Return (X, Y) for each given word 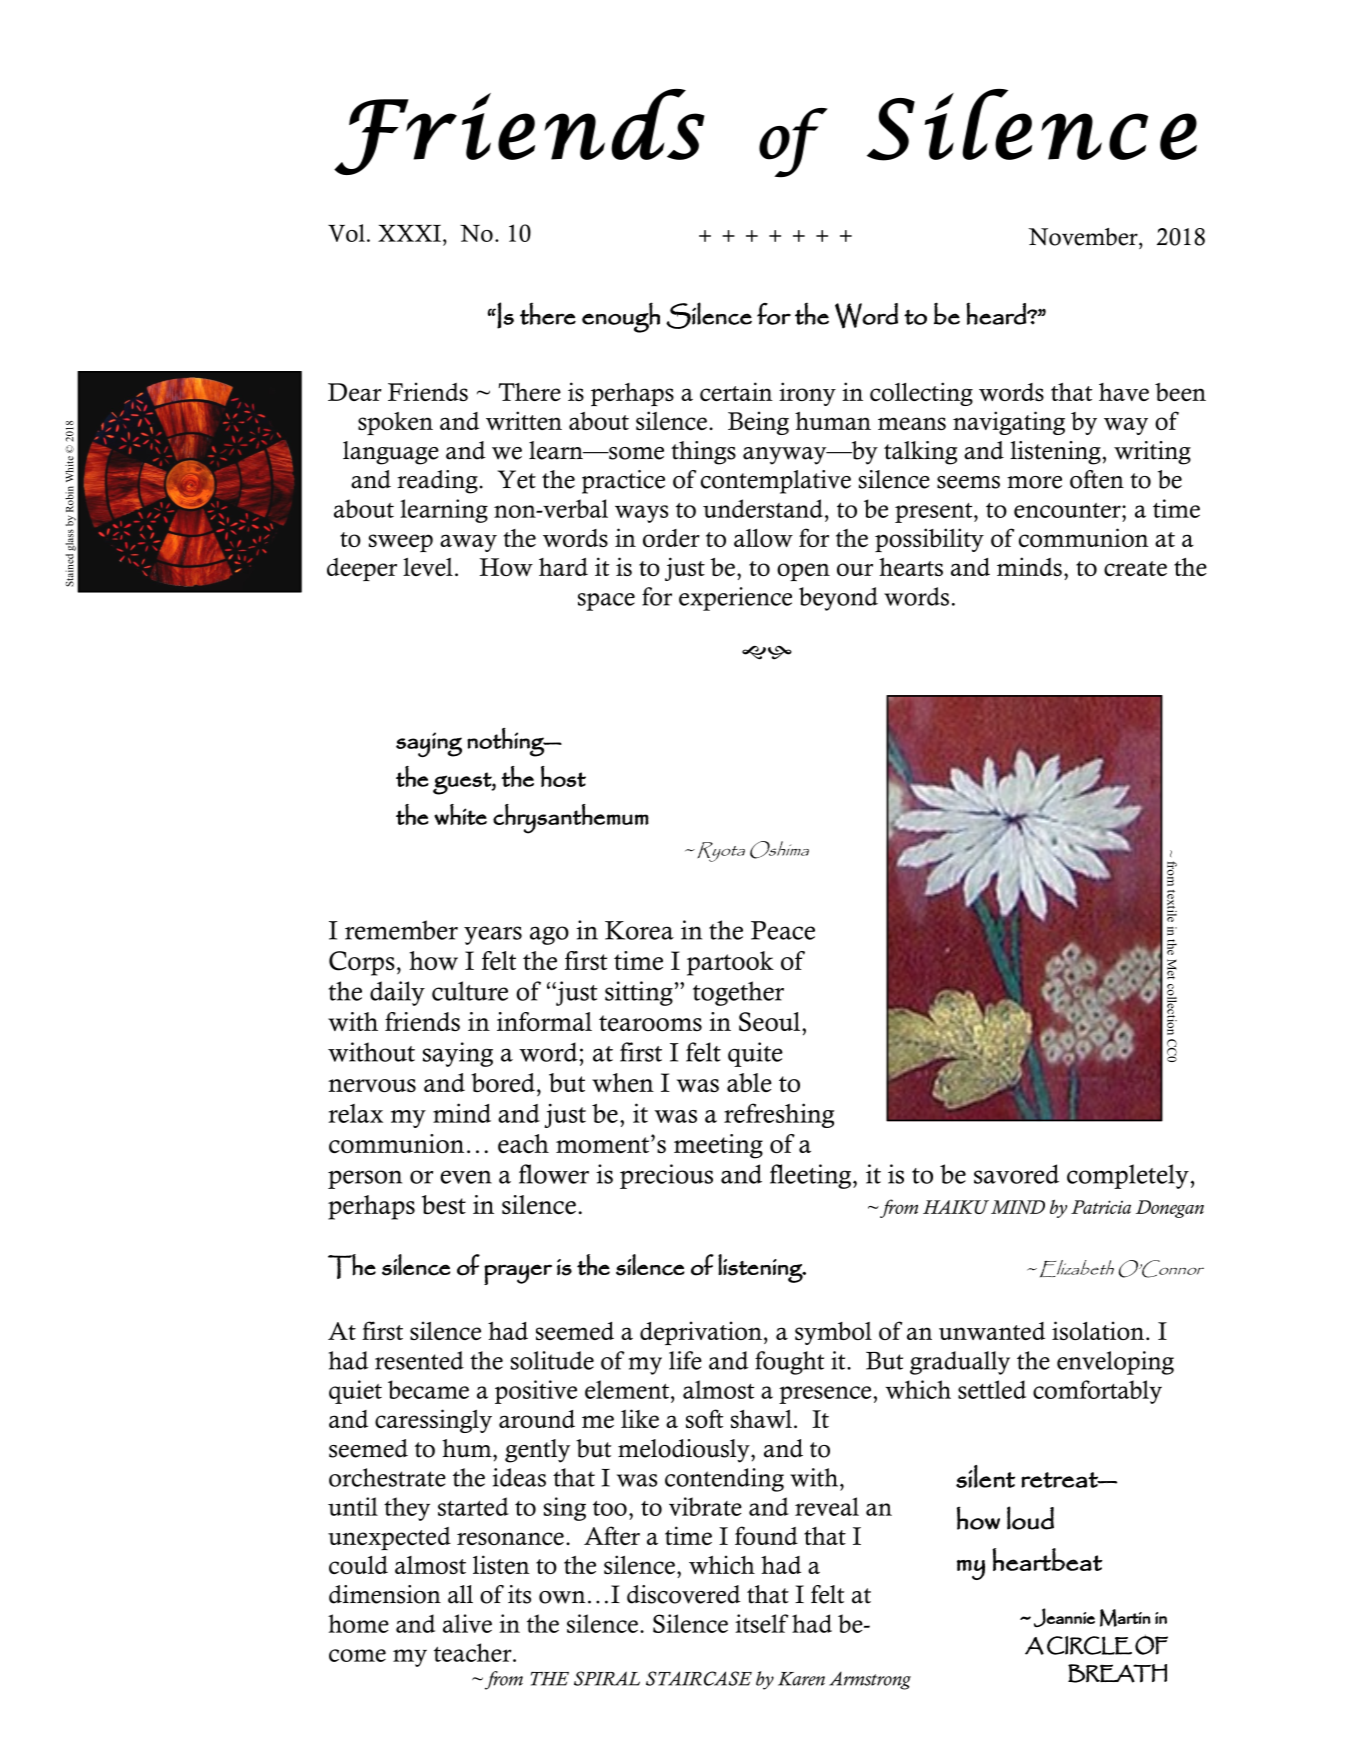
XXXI (409, 233)
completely (1129, 1176)
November (1084, 237)
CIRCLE (1089, 1645)
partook (730, 963)
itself (762, 1623)
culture (470, 991)
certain (736, 391)
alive (467, 1623)
